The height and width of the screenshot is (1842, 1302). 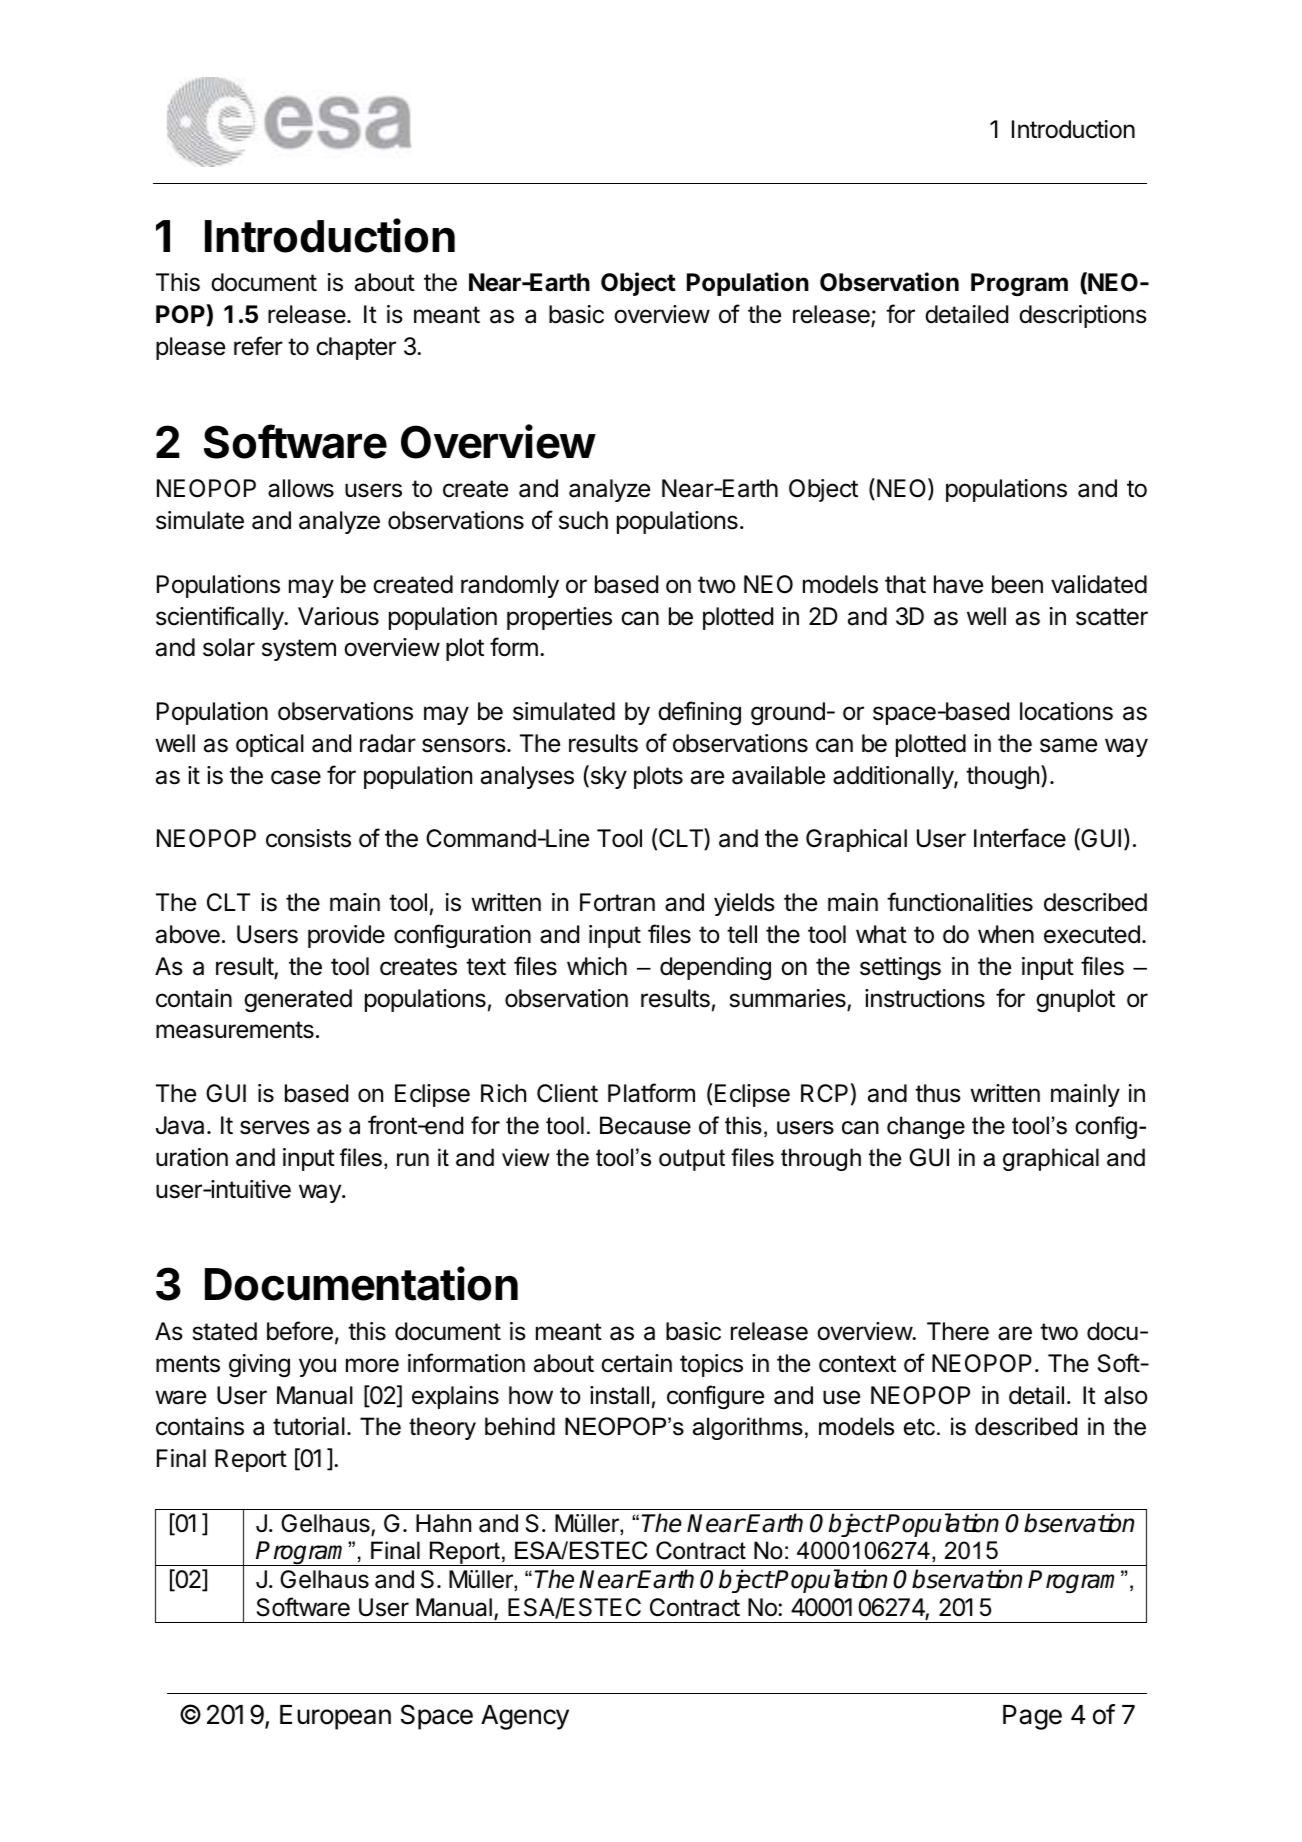 What do you see at coordinates (958, 1331) in the screenshot?
I see `There` at bounding box center [958, 1331].
